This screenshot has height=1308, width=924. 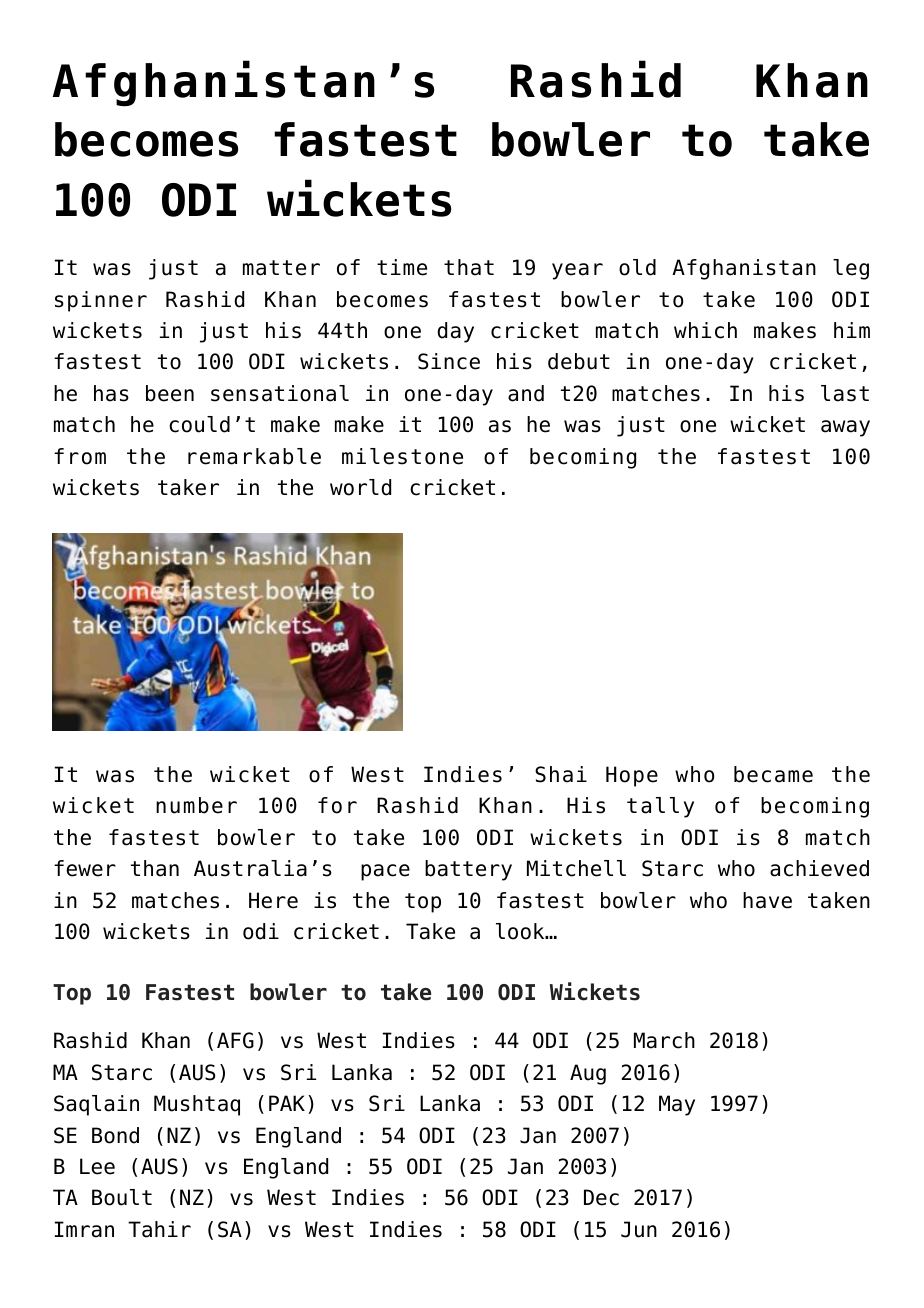 I want to click on which, so click(x=705, y=330).
